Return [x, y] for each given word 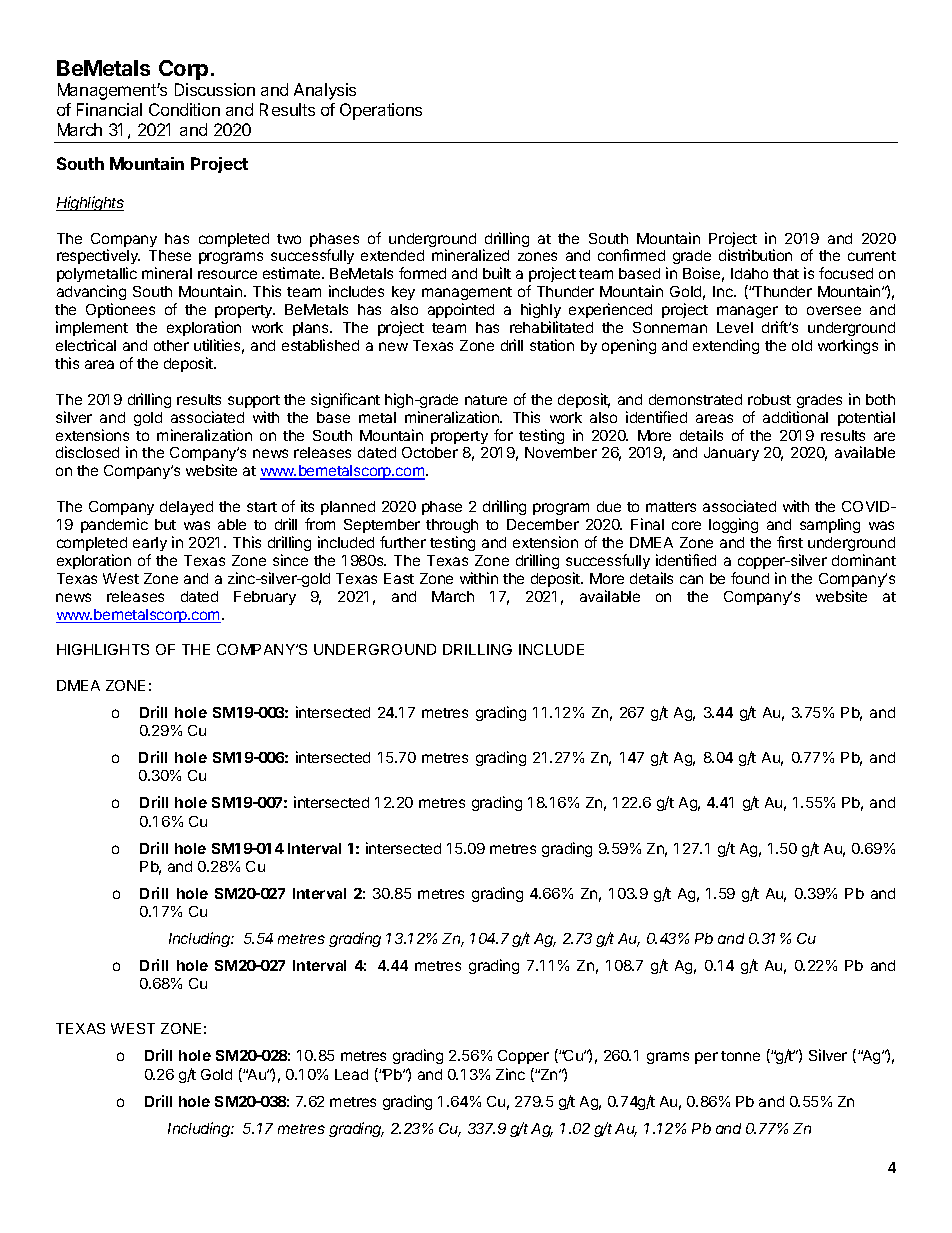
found [750, 578]
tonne [740, 1056]
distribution [755, 255]
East [399, 578]
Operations [381, 111]
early [150, 544]
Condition [184, 109]
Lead [351, 1074]
